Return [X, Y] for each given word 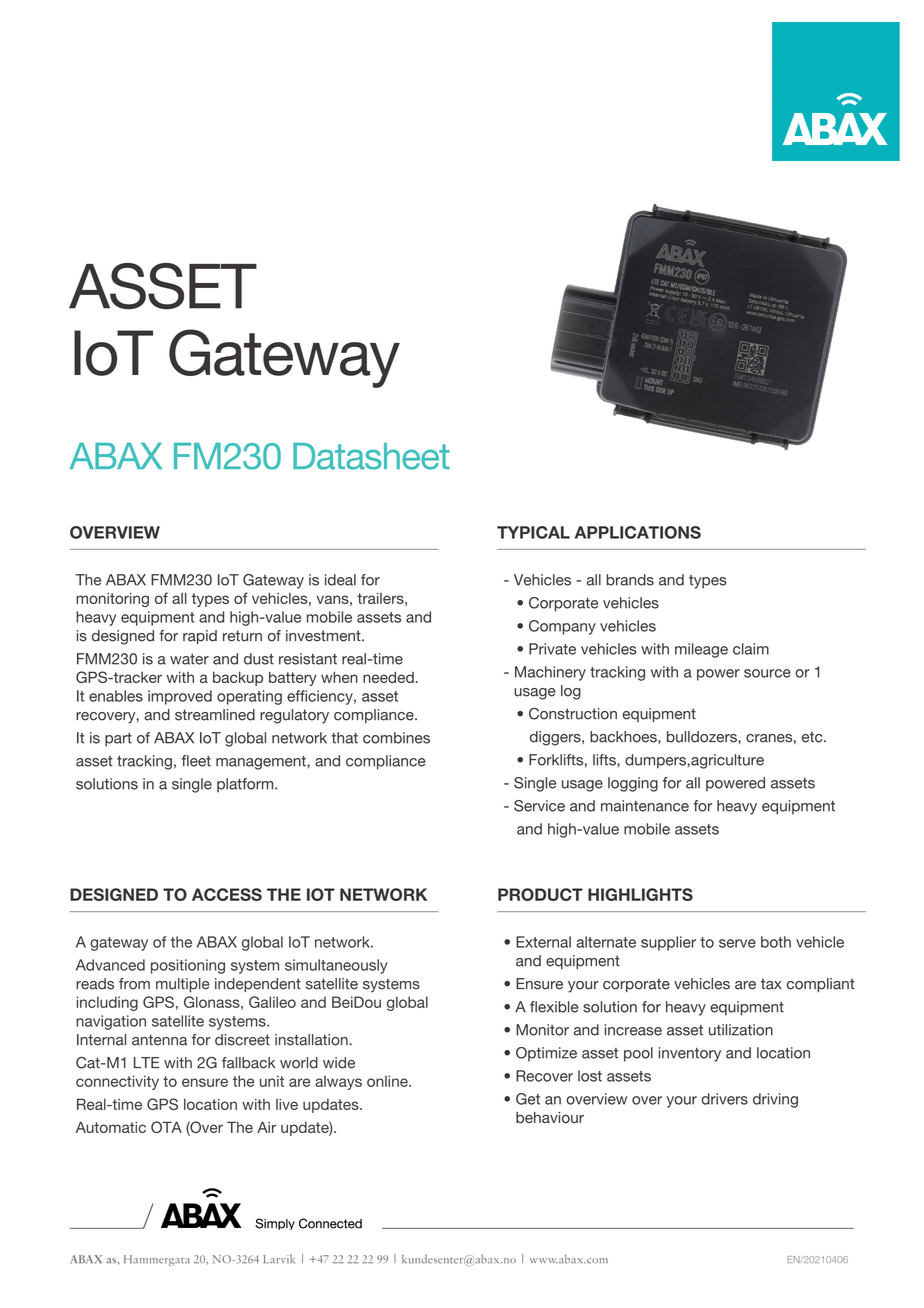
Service [539, 806]
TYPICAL [533, 532]
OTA [166, 1127]
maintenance [645, 806]
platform [246, 785]
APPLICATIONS [638, 532]
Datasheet [371, 456]
